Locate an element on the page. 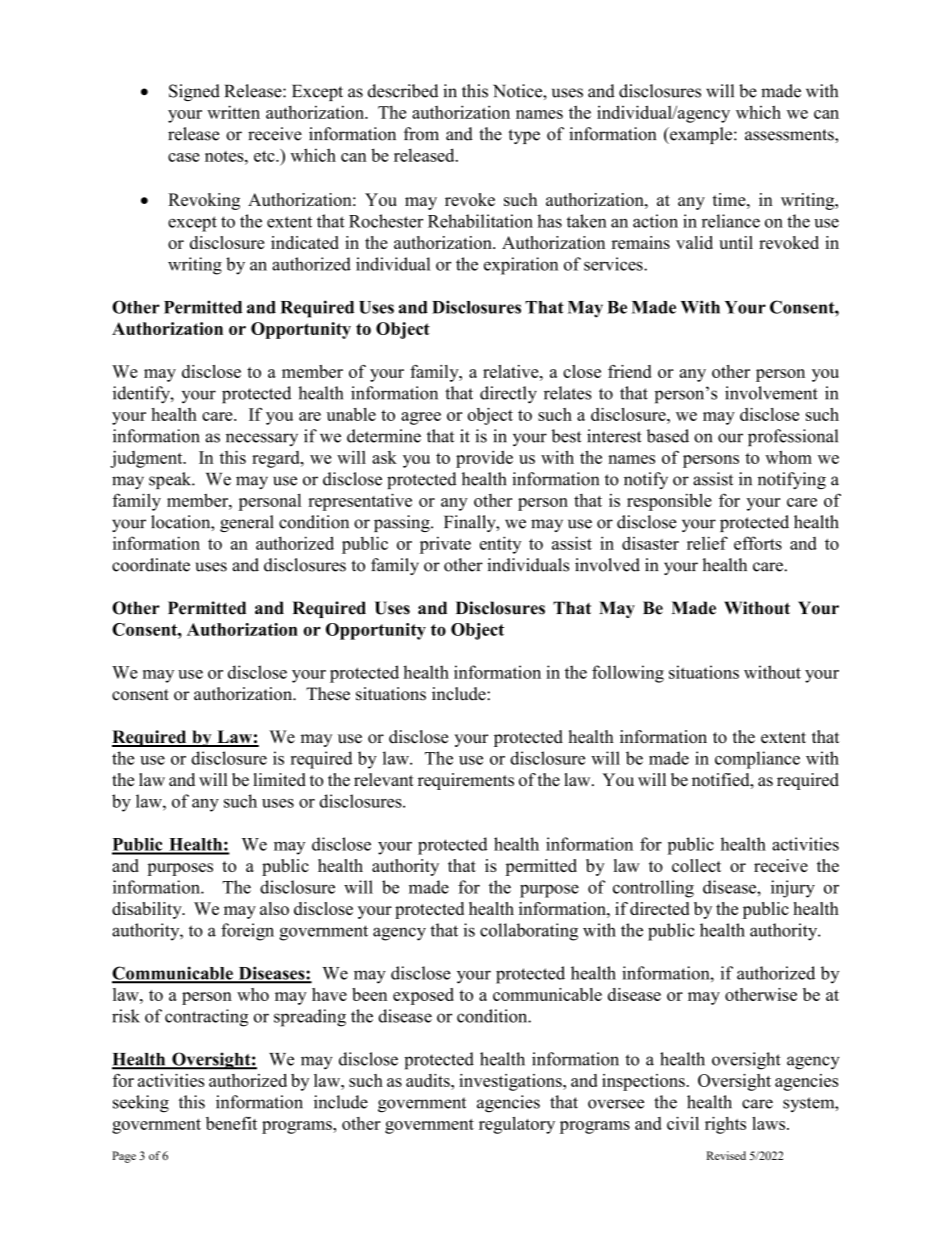  rights is located at coordinates (725, 1125).
